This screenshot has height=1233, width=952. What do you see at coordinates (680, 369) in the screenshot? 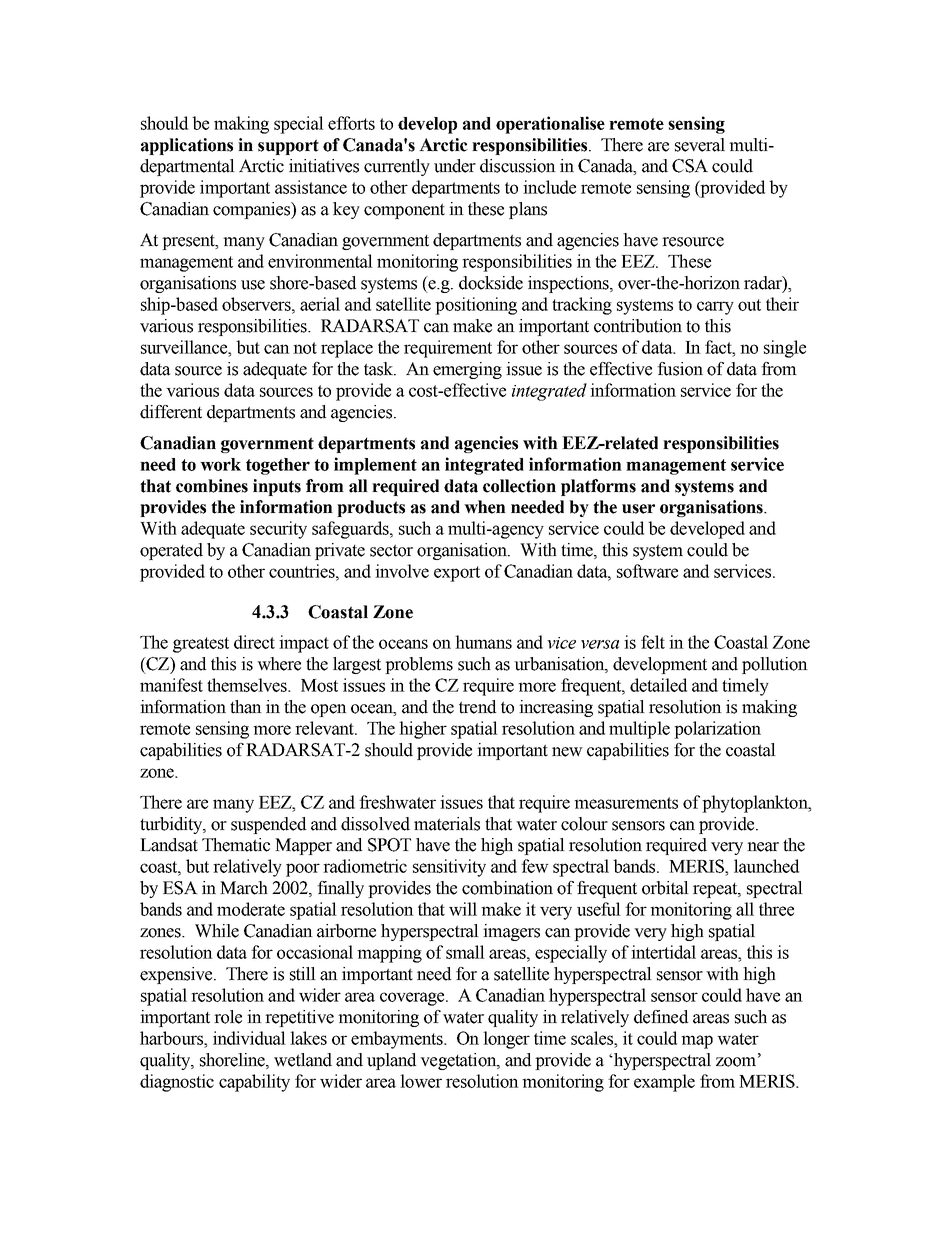
I see `fusion` at bounding box center [680, 369].
